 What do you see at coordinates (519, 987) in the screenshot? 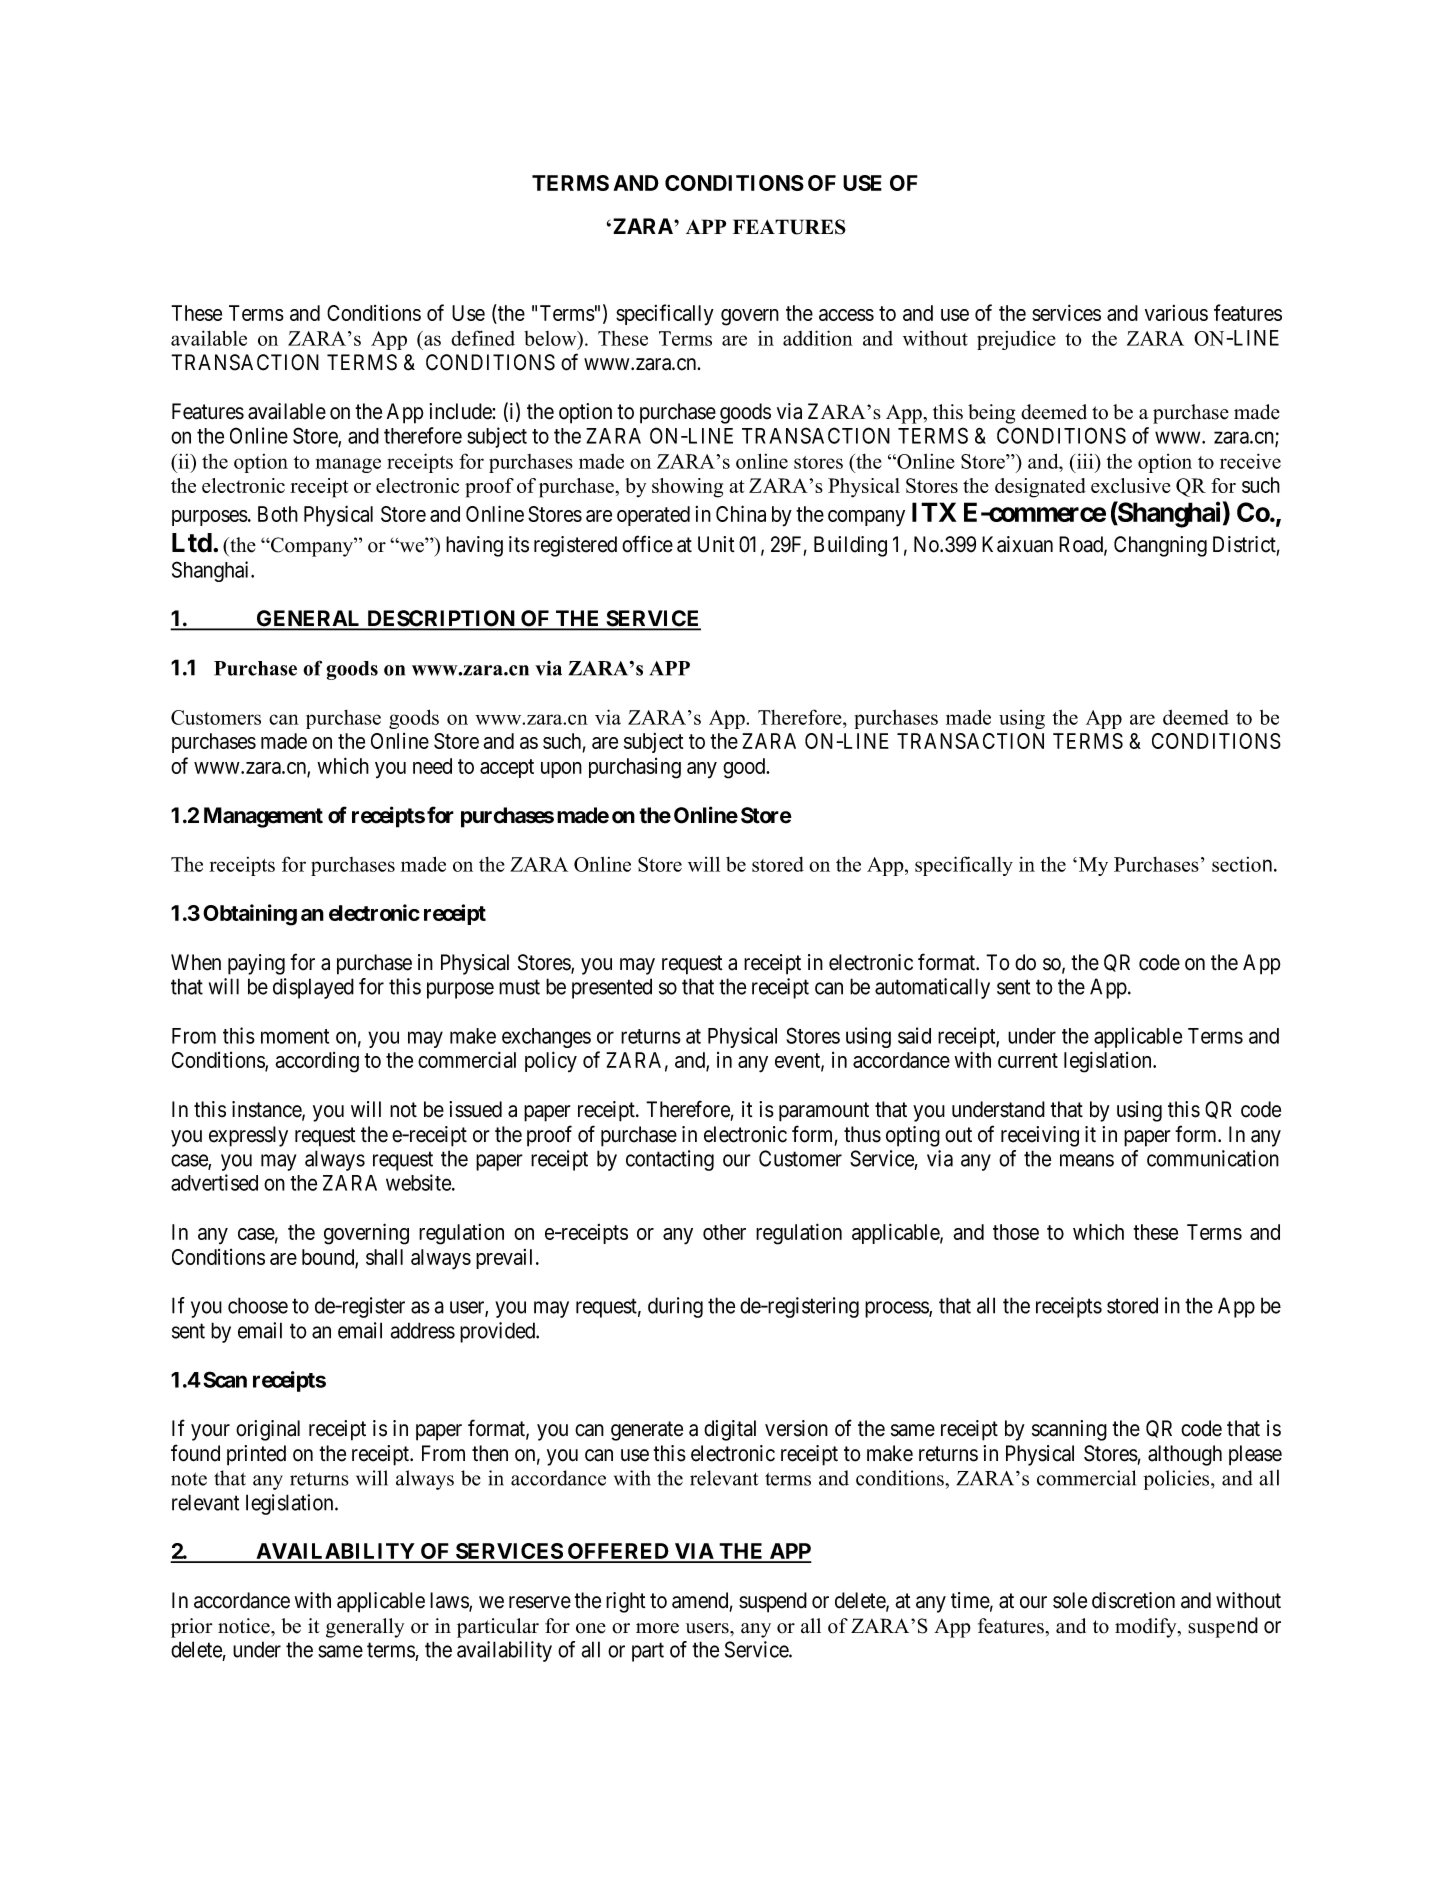
I see `must` at bounding box center [519, 987].
